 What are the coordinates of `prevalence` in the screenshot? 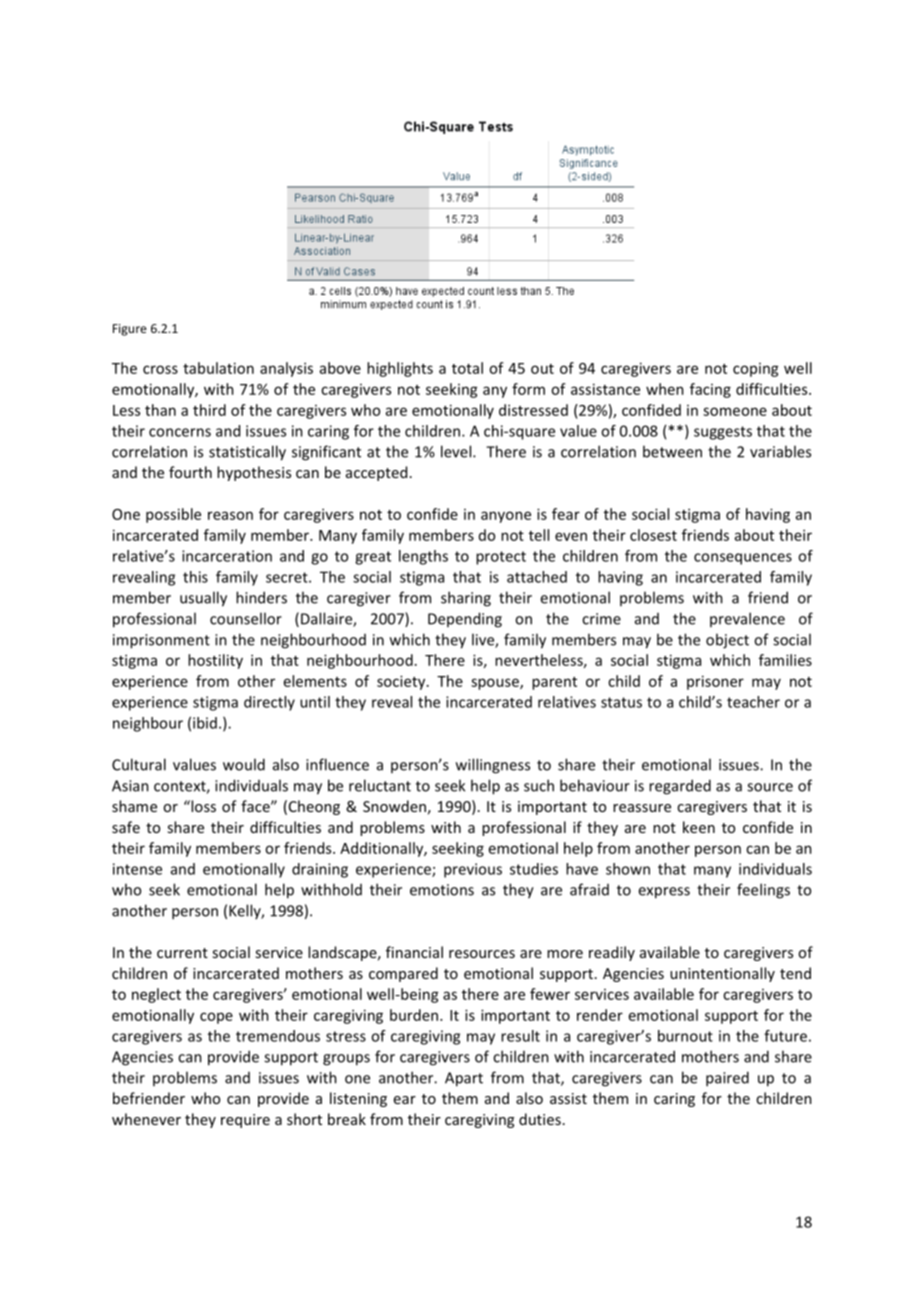 It's located at (747, 619).
